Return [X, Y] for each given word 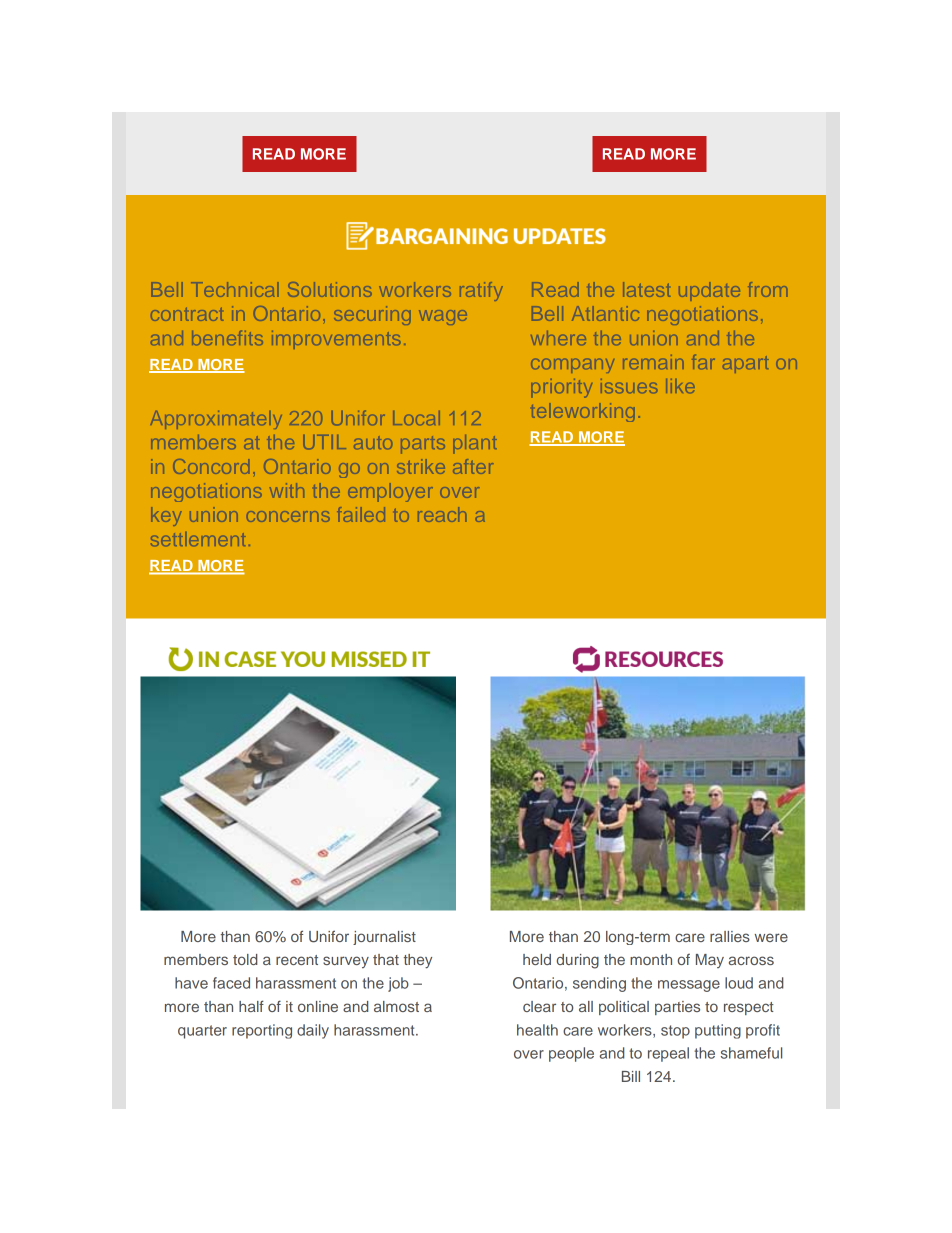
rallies [730, 936]
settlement [198, 539]
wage [443, 317]
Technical [235, 289]
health [537, 1030]
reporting [262, 1031]
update [709, 291]
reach [442, 514]
